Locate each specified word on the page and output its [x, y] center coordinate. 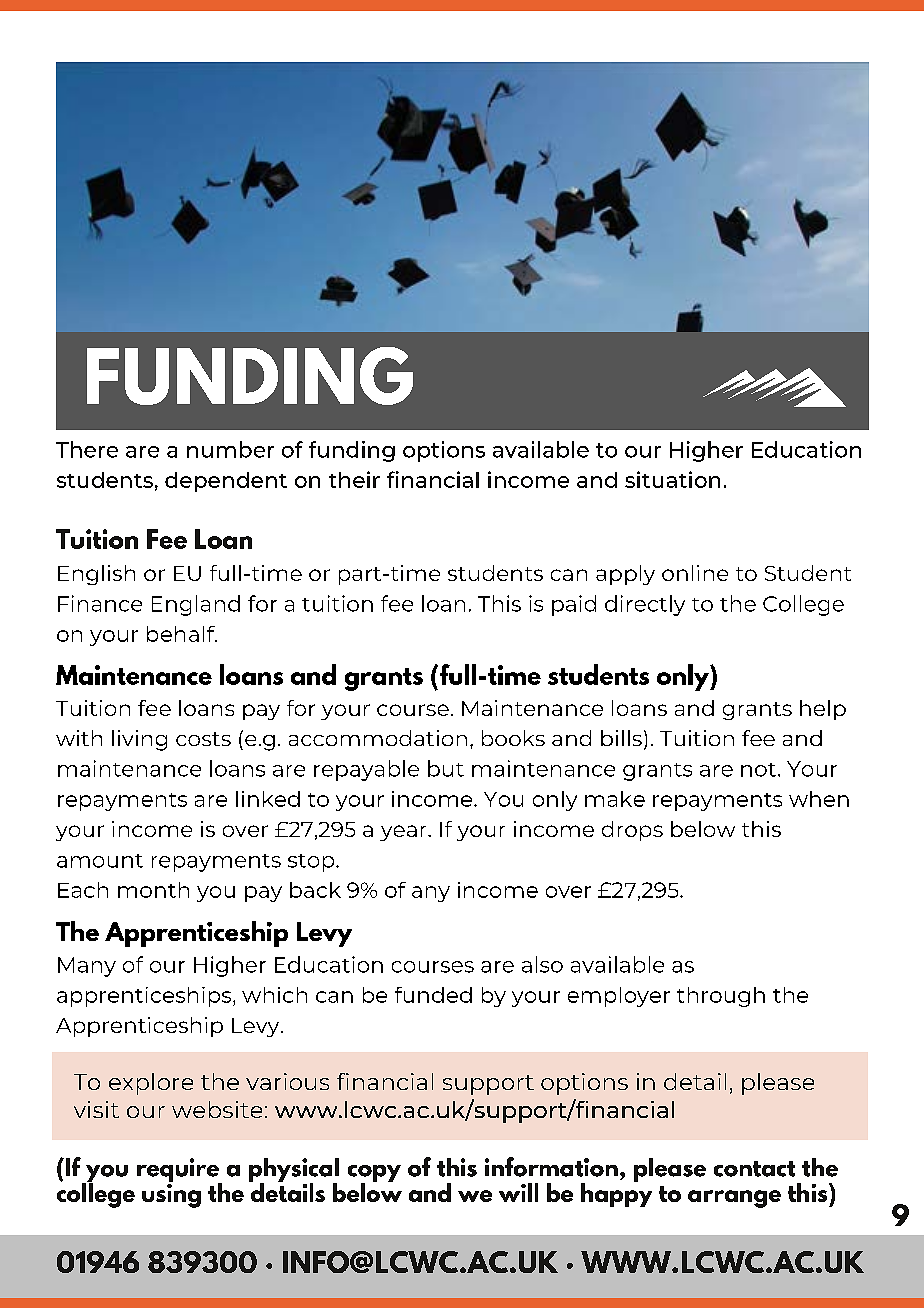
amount [100, 861]
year [404, 833]
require [179, 1171]
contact [754, 1169]
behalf [182, 634]
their [354, 479]
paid [574, 605]
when [819, 799]
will [518, 1192]
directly [645, 605]
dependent [226, 482]
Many [87, 967]
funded [433, 995]
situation [672, 479]
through [721, 997]
